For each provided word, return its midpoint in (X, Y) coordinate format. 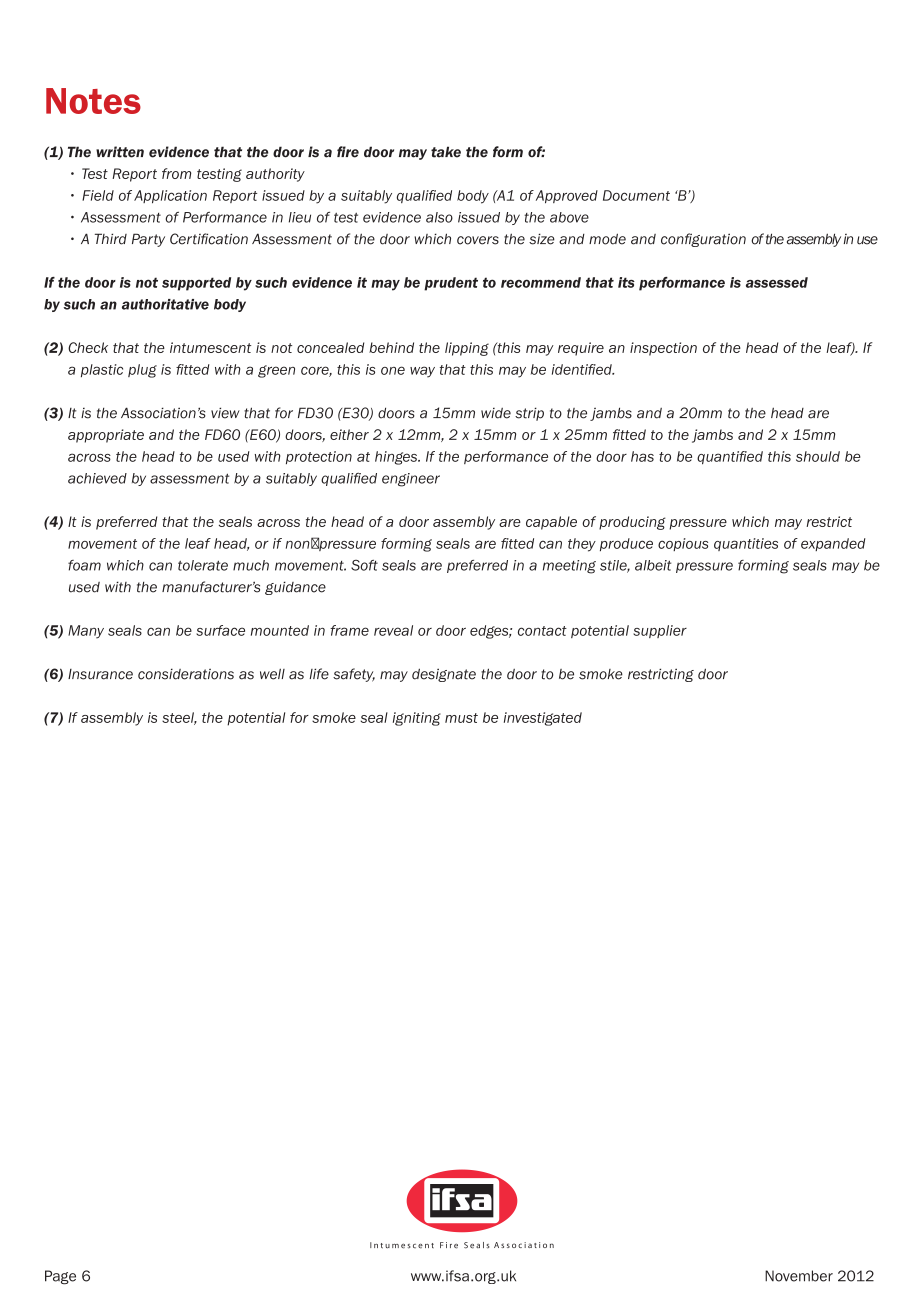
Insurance (100, 674)
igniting (417, 719)
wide (496, 413)
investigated (543, 719)
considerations (186, 674)
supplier (660, 631)
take (446, 152)
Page (60, 1277)
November (799, 1276)
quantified (730, 458)
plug (142, 371)
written (120, 152)
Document (636, 195)
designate (444, 675)
